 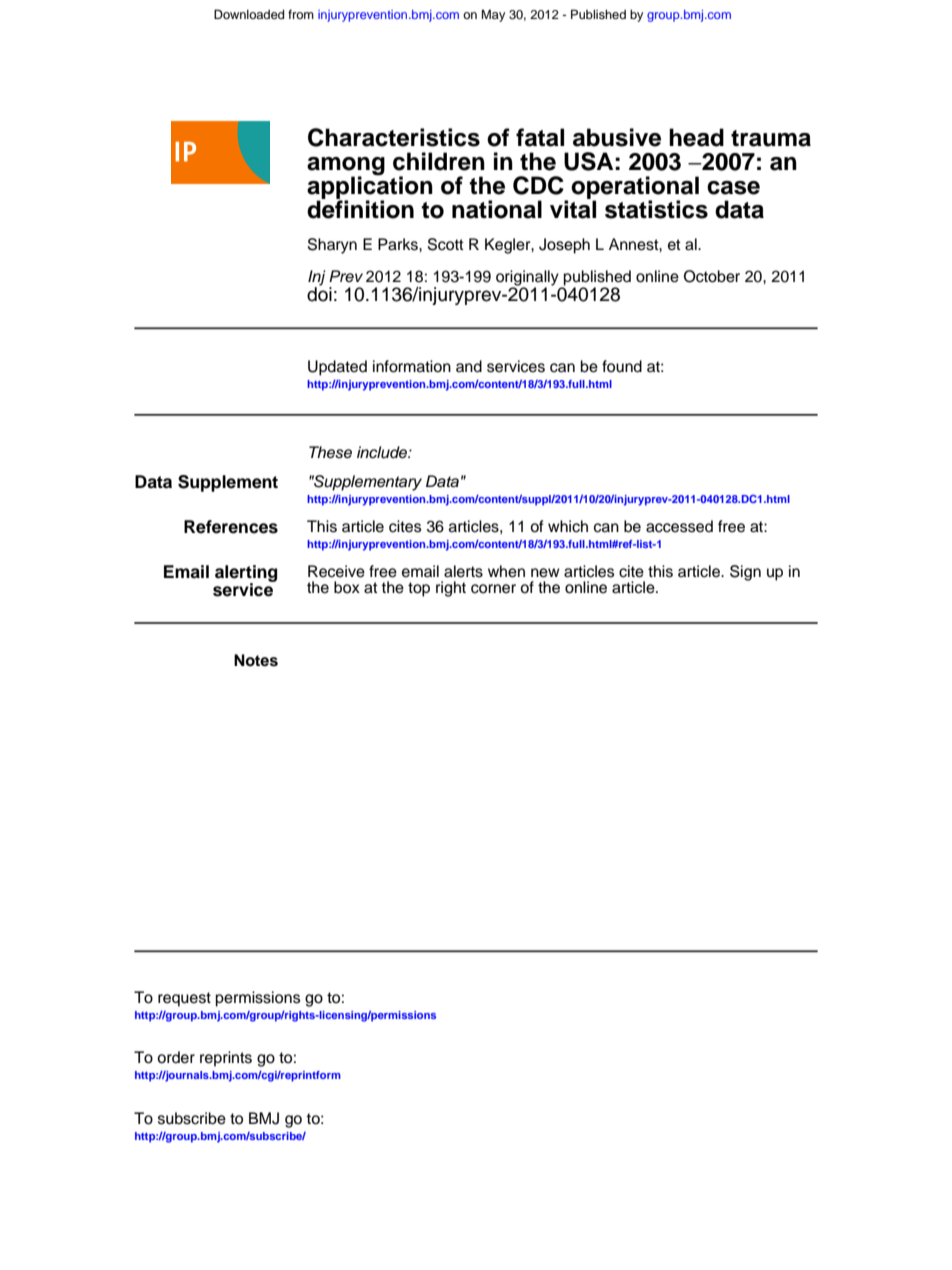 I want to click on reprints, so click(x=226, y=1059).
